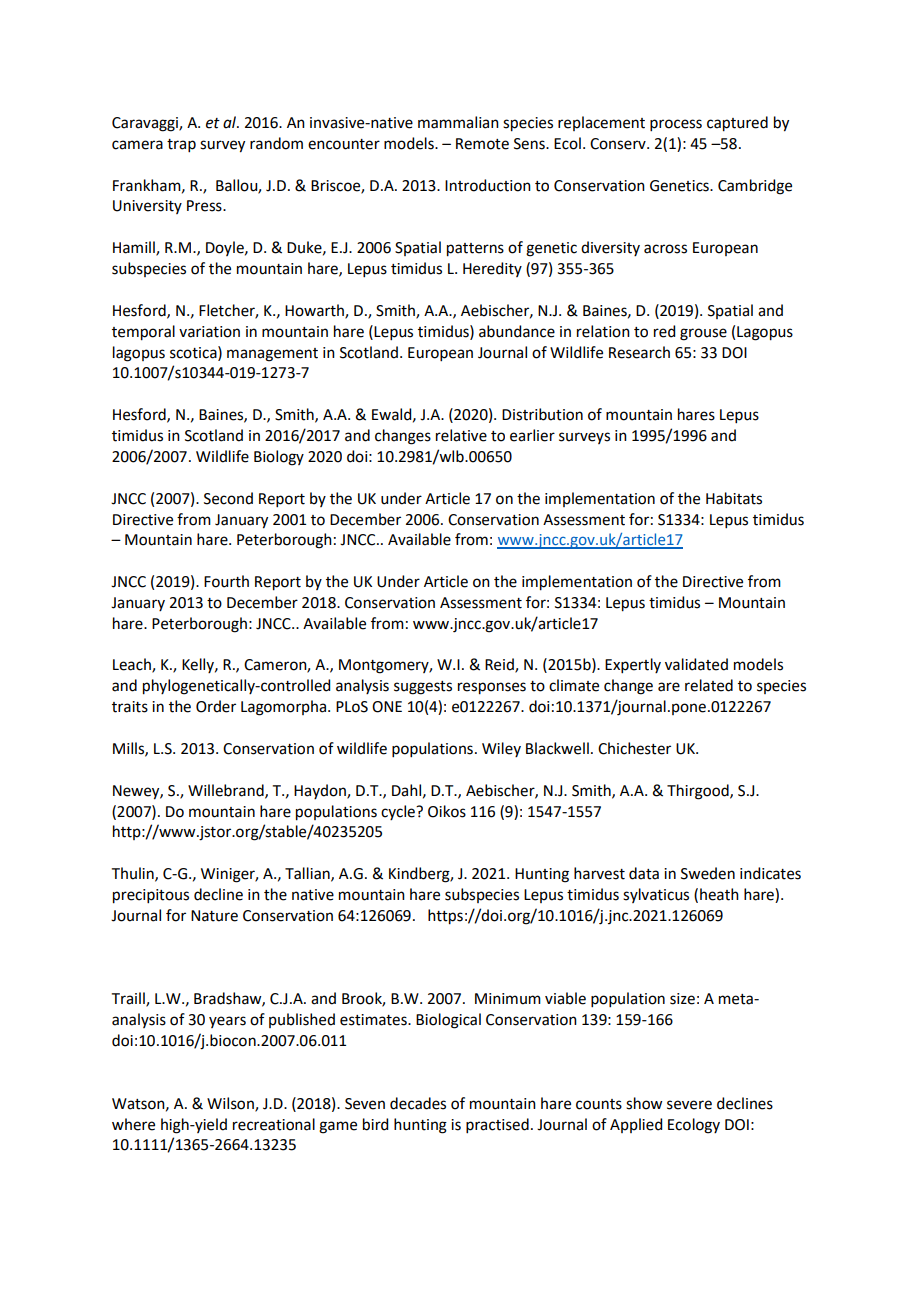  I want to click on validated, so click(696, 664).
